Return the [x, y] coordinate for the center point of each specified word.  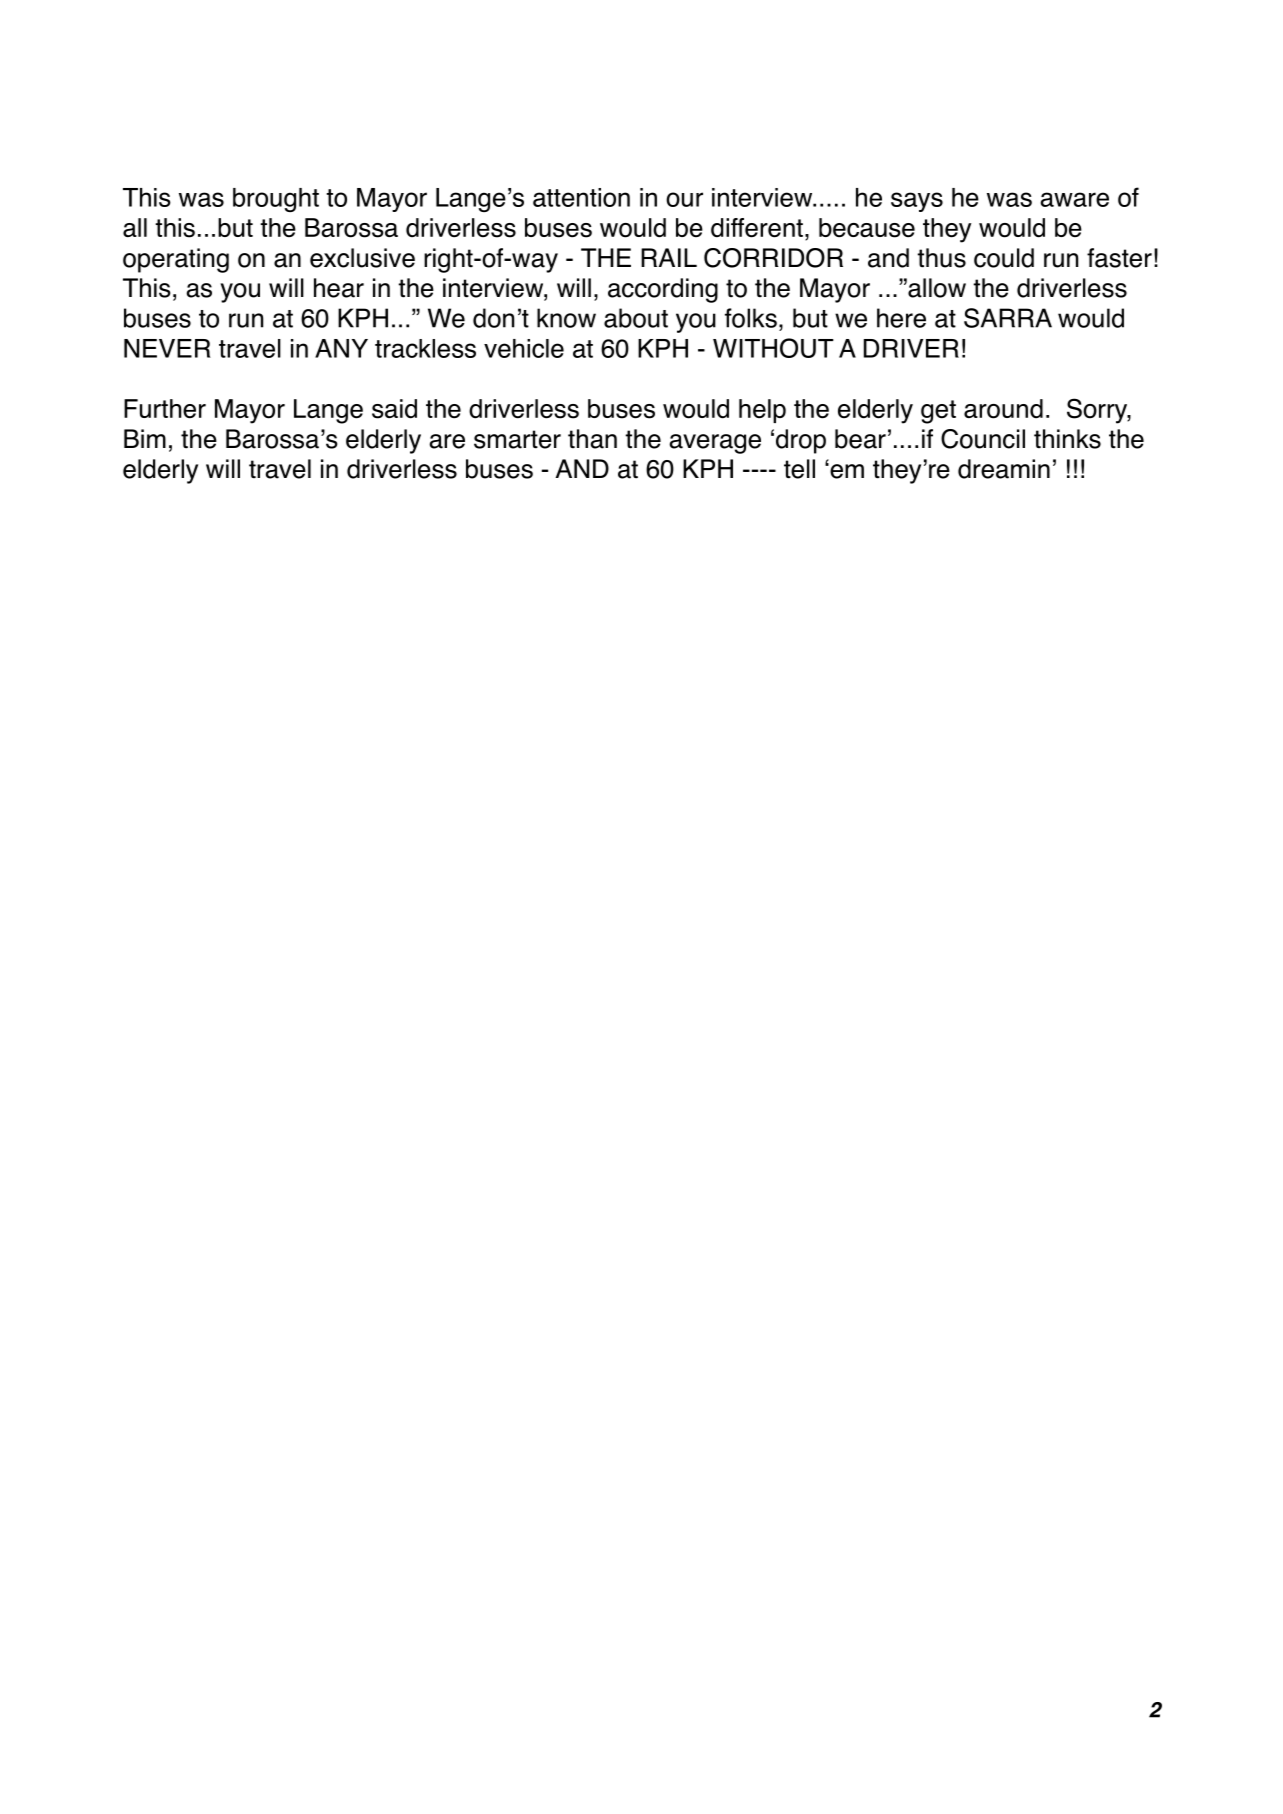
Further [165, 409]
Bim [145, 438]
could [1004, 258]
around [1003, 409]
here [901, 318]
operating [176, 260]
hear [339, 288]
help [762, 411]
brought [276, 200]
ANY [341, 348]
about [636, 318]
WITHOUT [773, 348]
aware [1075, 199]
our [684, 199]
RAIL [669, 257]
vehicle [524, 348]
